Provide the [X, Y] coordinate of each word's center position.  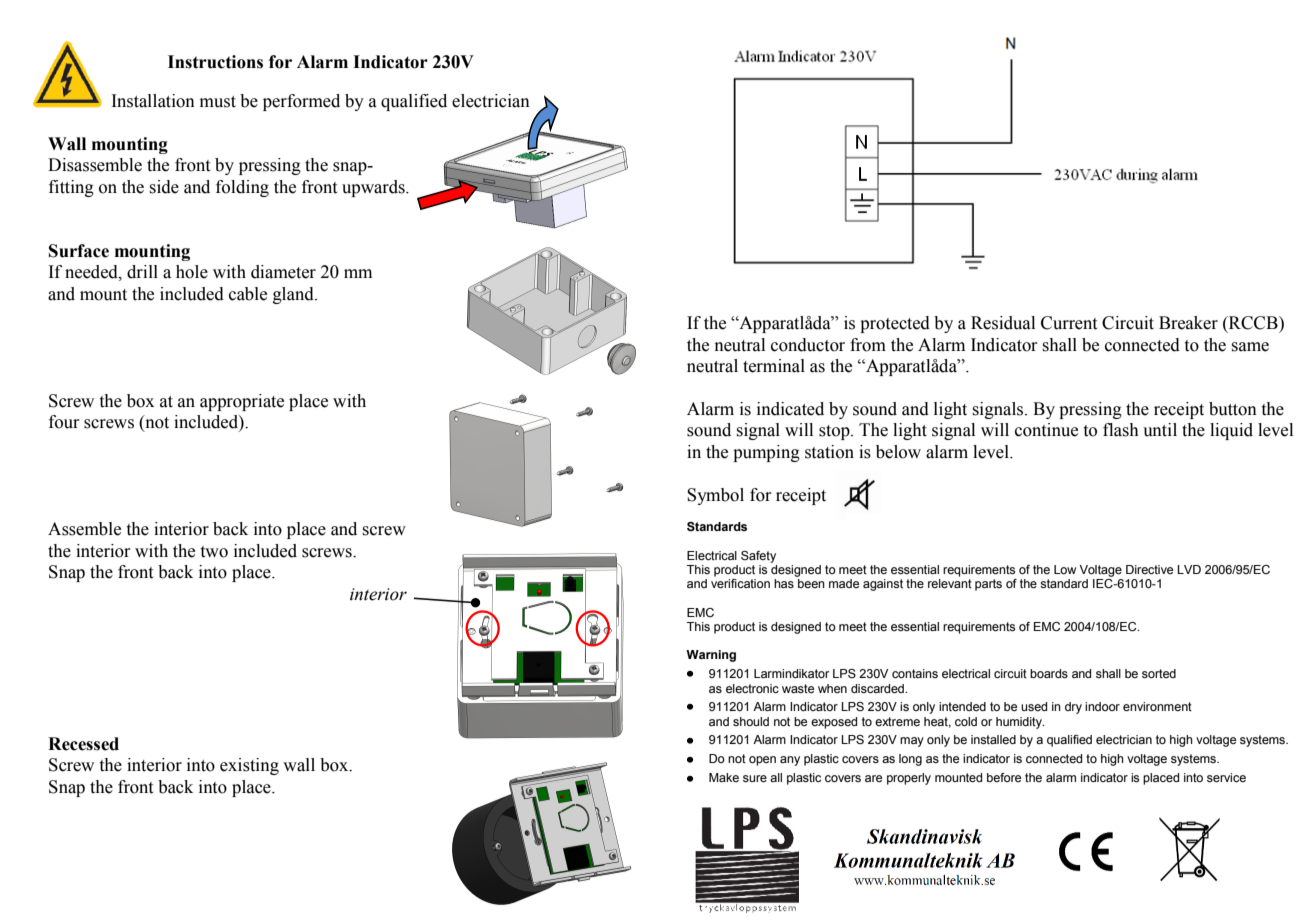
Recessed [83, 744]
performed [301, 102]
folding [242, 188]
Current [1069, 323]
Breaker [1188, 323]
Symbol [715, 496]
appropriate [242, 402]
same [1250, 347]
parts [988, 585]
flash [1121, 430]
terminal [774, 366]
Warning [711, 656]
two [214, 552]
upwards [374, 188]
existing [249, 766]
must [218, 102]
